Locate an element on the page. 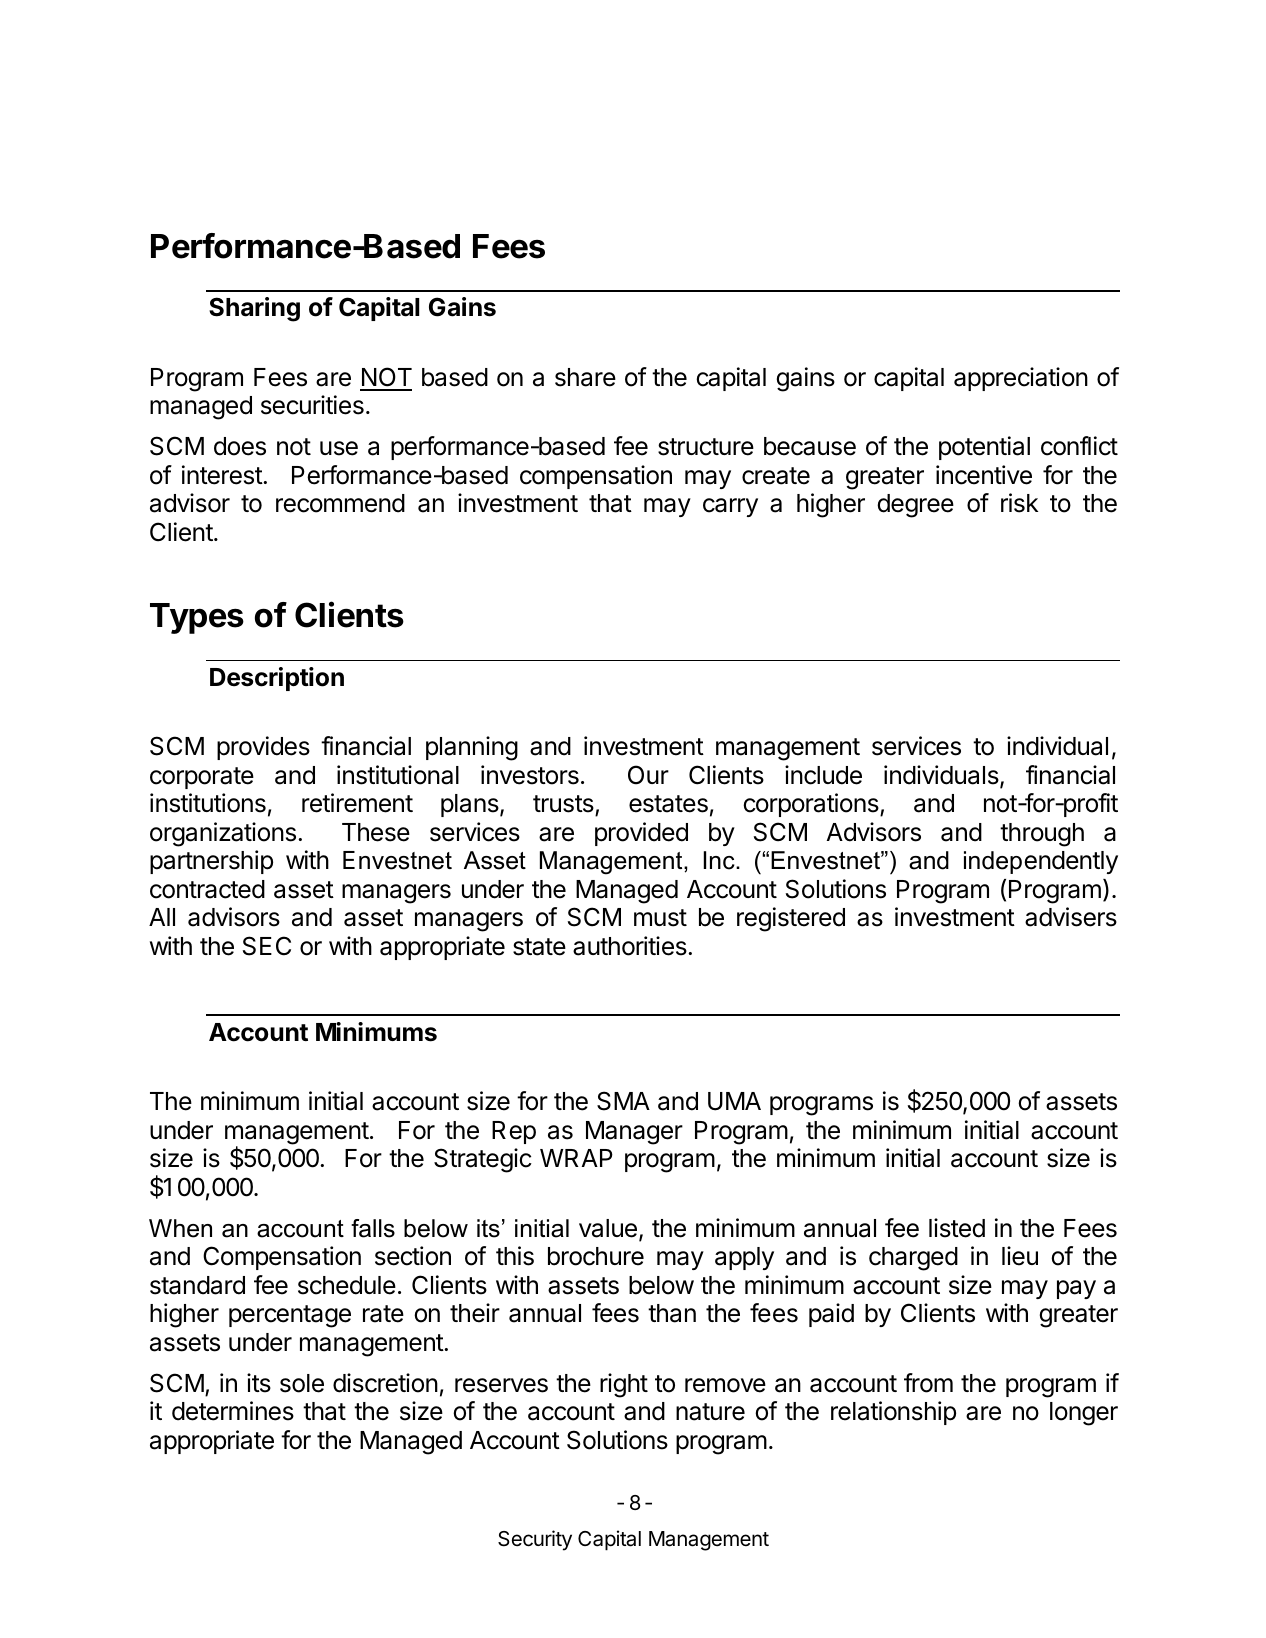  must is located at coordinates (660, 918).
